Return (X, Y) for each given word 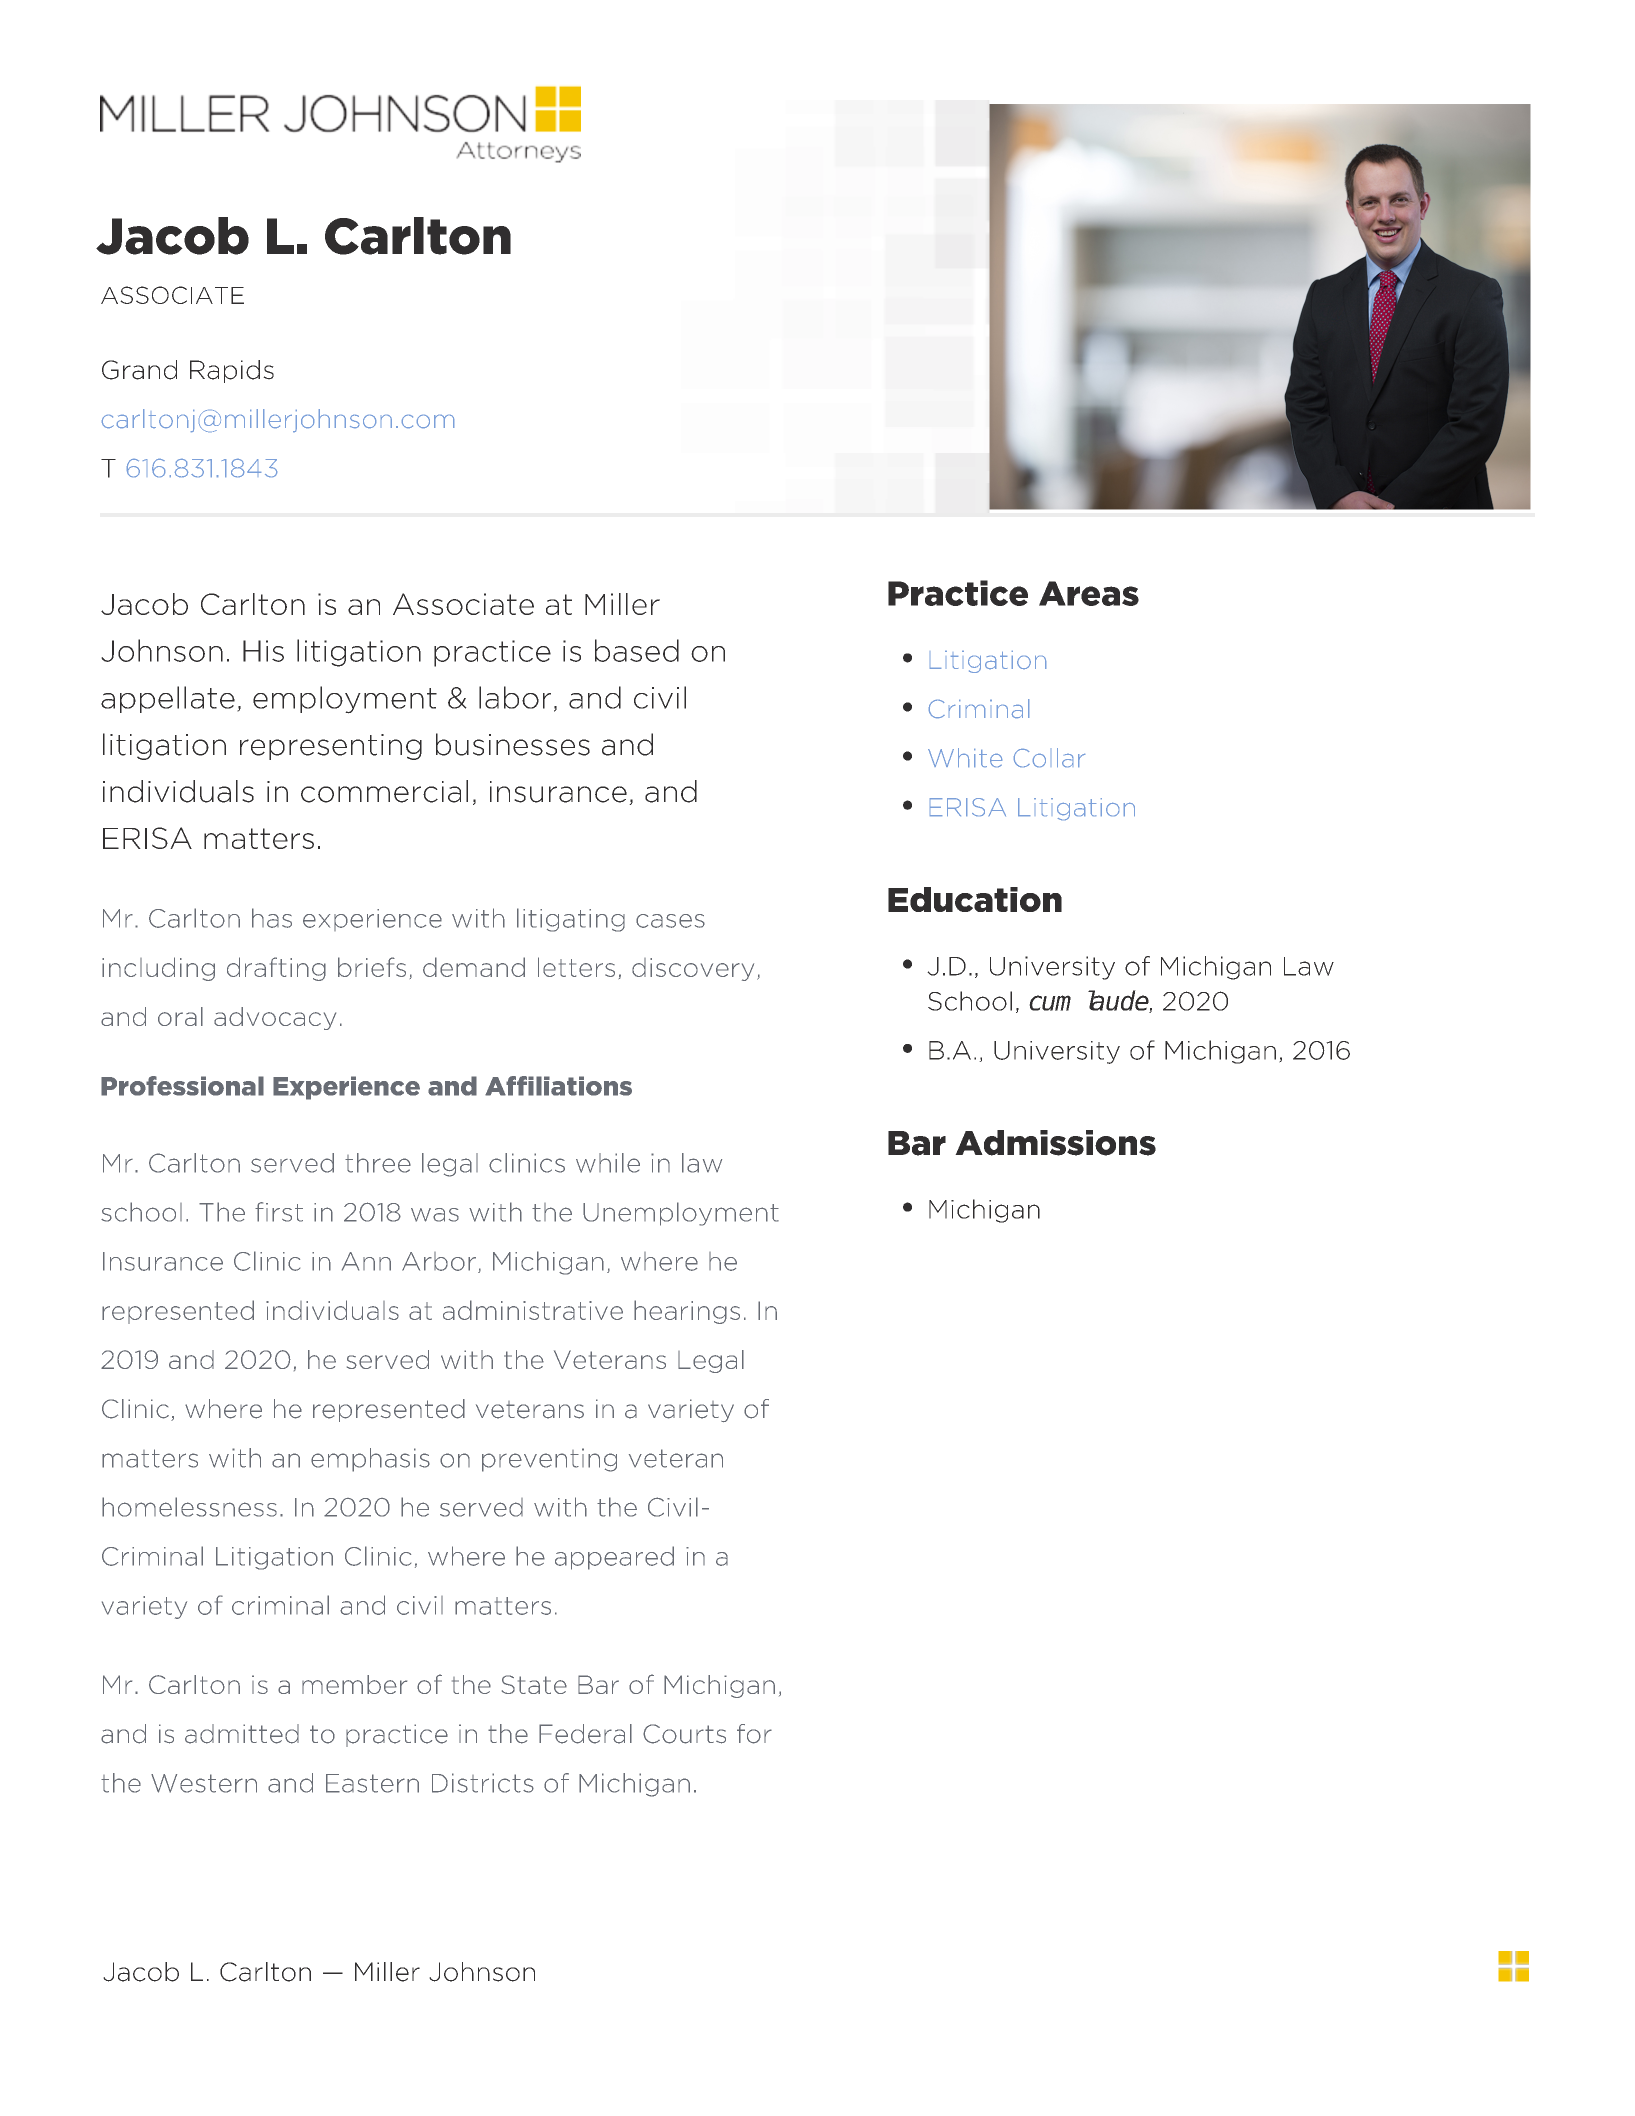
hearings (687, 1312)
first (279, 1212)
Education (975, 899)
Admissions (1055, 1143)
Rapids (232, 371)
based (637, 650)
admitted (242, 1734)
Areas (1089, 593)
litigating (571, 920)
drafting (276, 969)
